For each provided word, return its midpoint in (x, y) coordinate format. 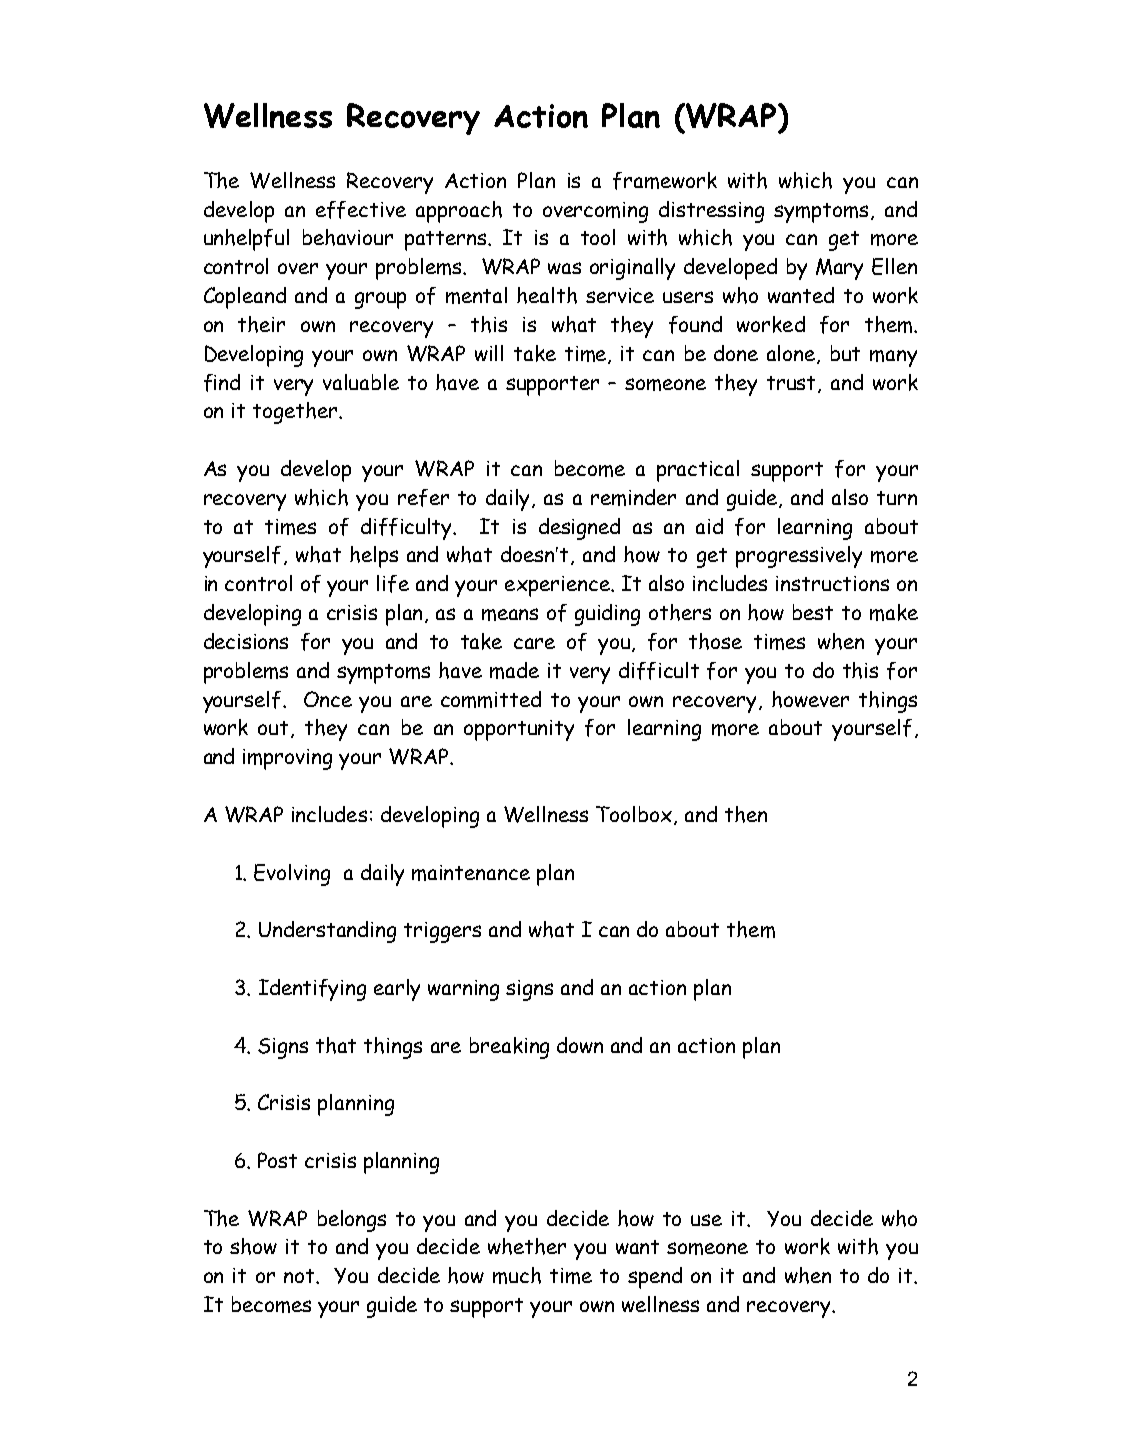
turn (897, 498)
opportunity (519, 730)
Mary (839, 269)
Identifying (312, 990)
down (580, 1045)
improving (287, 759)
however (810, 699)
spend (655, 1278)
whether (527, 1246)
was (564, 268)
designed (579, 529)
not (299, 1276)
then (746, 814)
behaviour (348, 237)
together (296, 413)
